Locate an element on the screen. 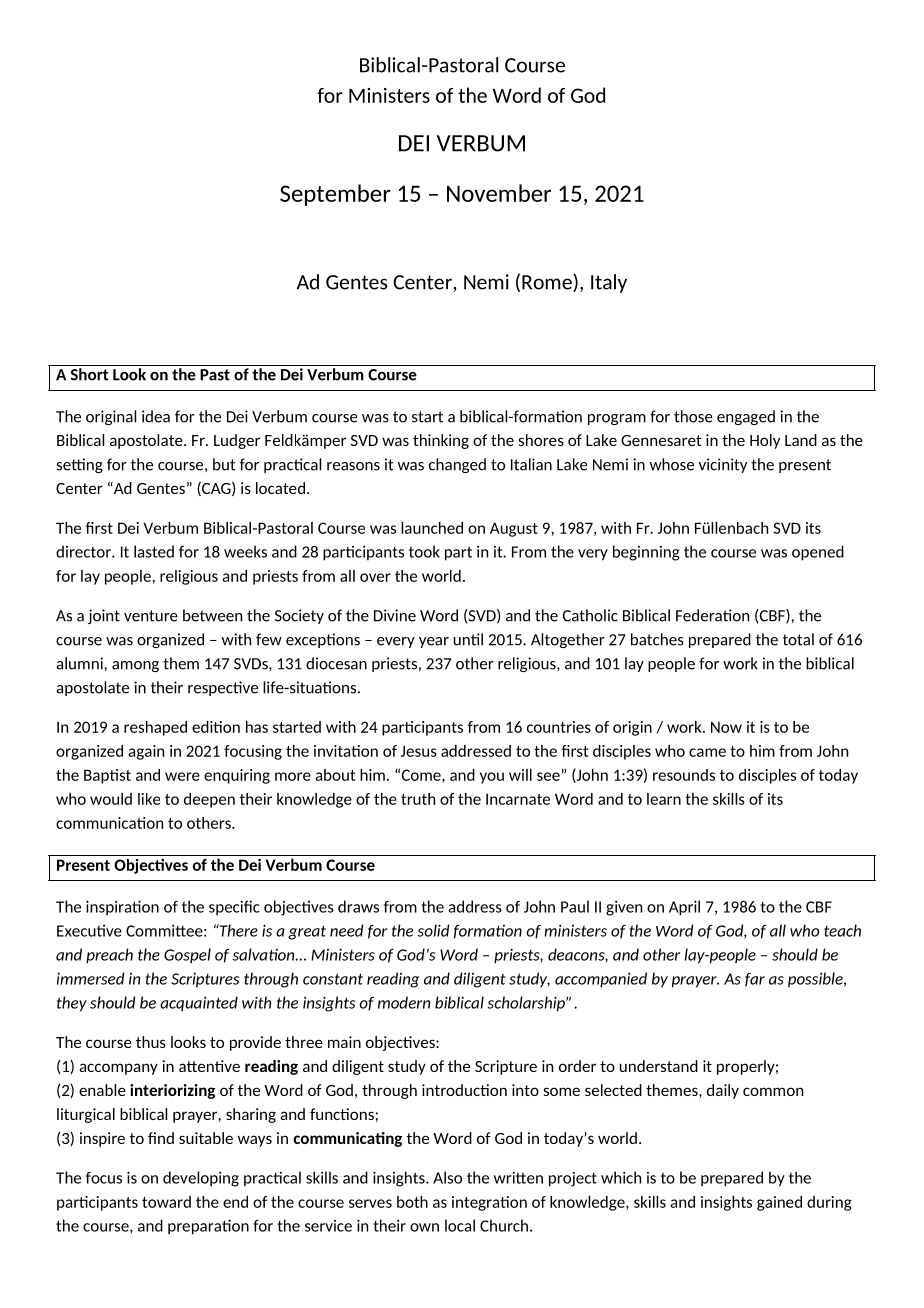 The image size is (924, 1308). Jesus is located at coordinates (419, 751).
